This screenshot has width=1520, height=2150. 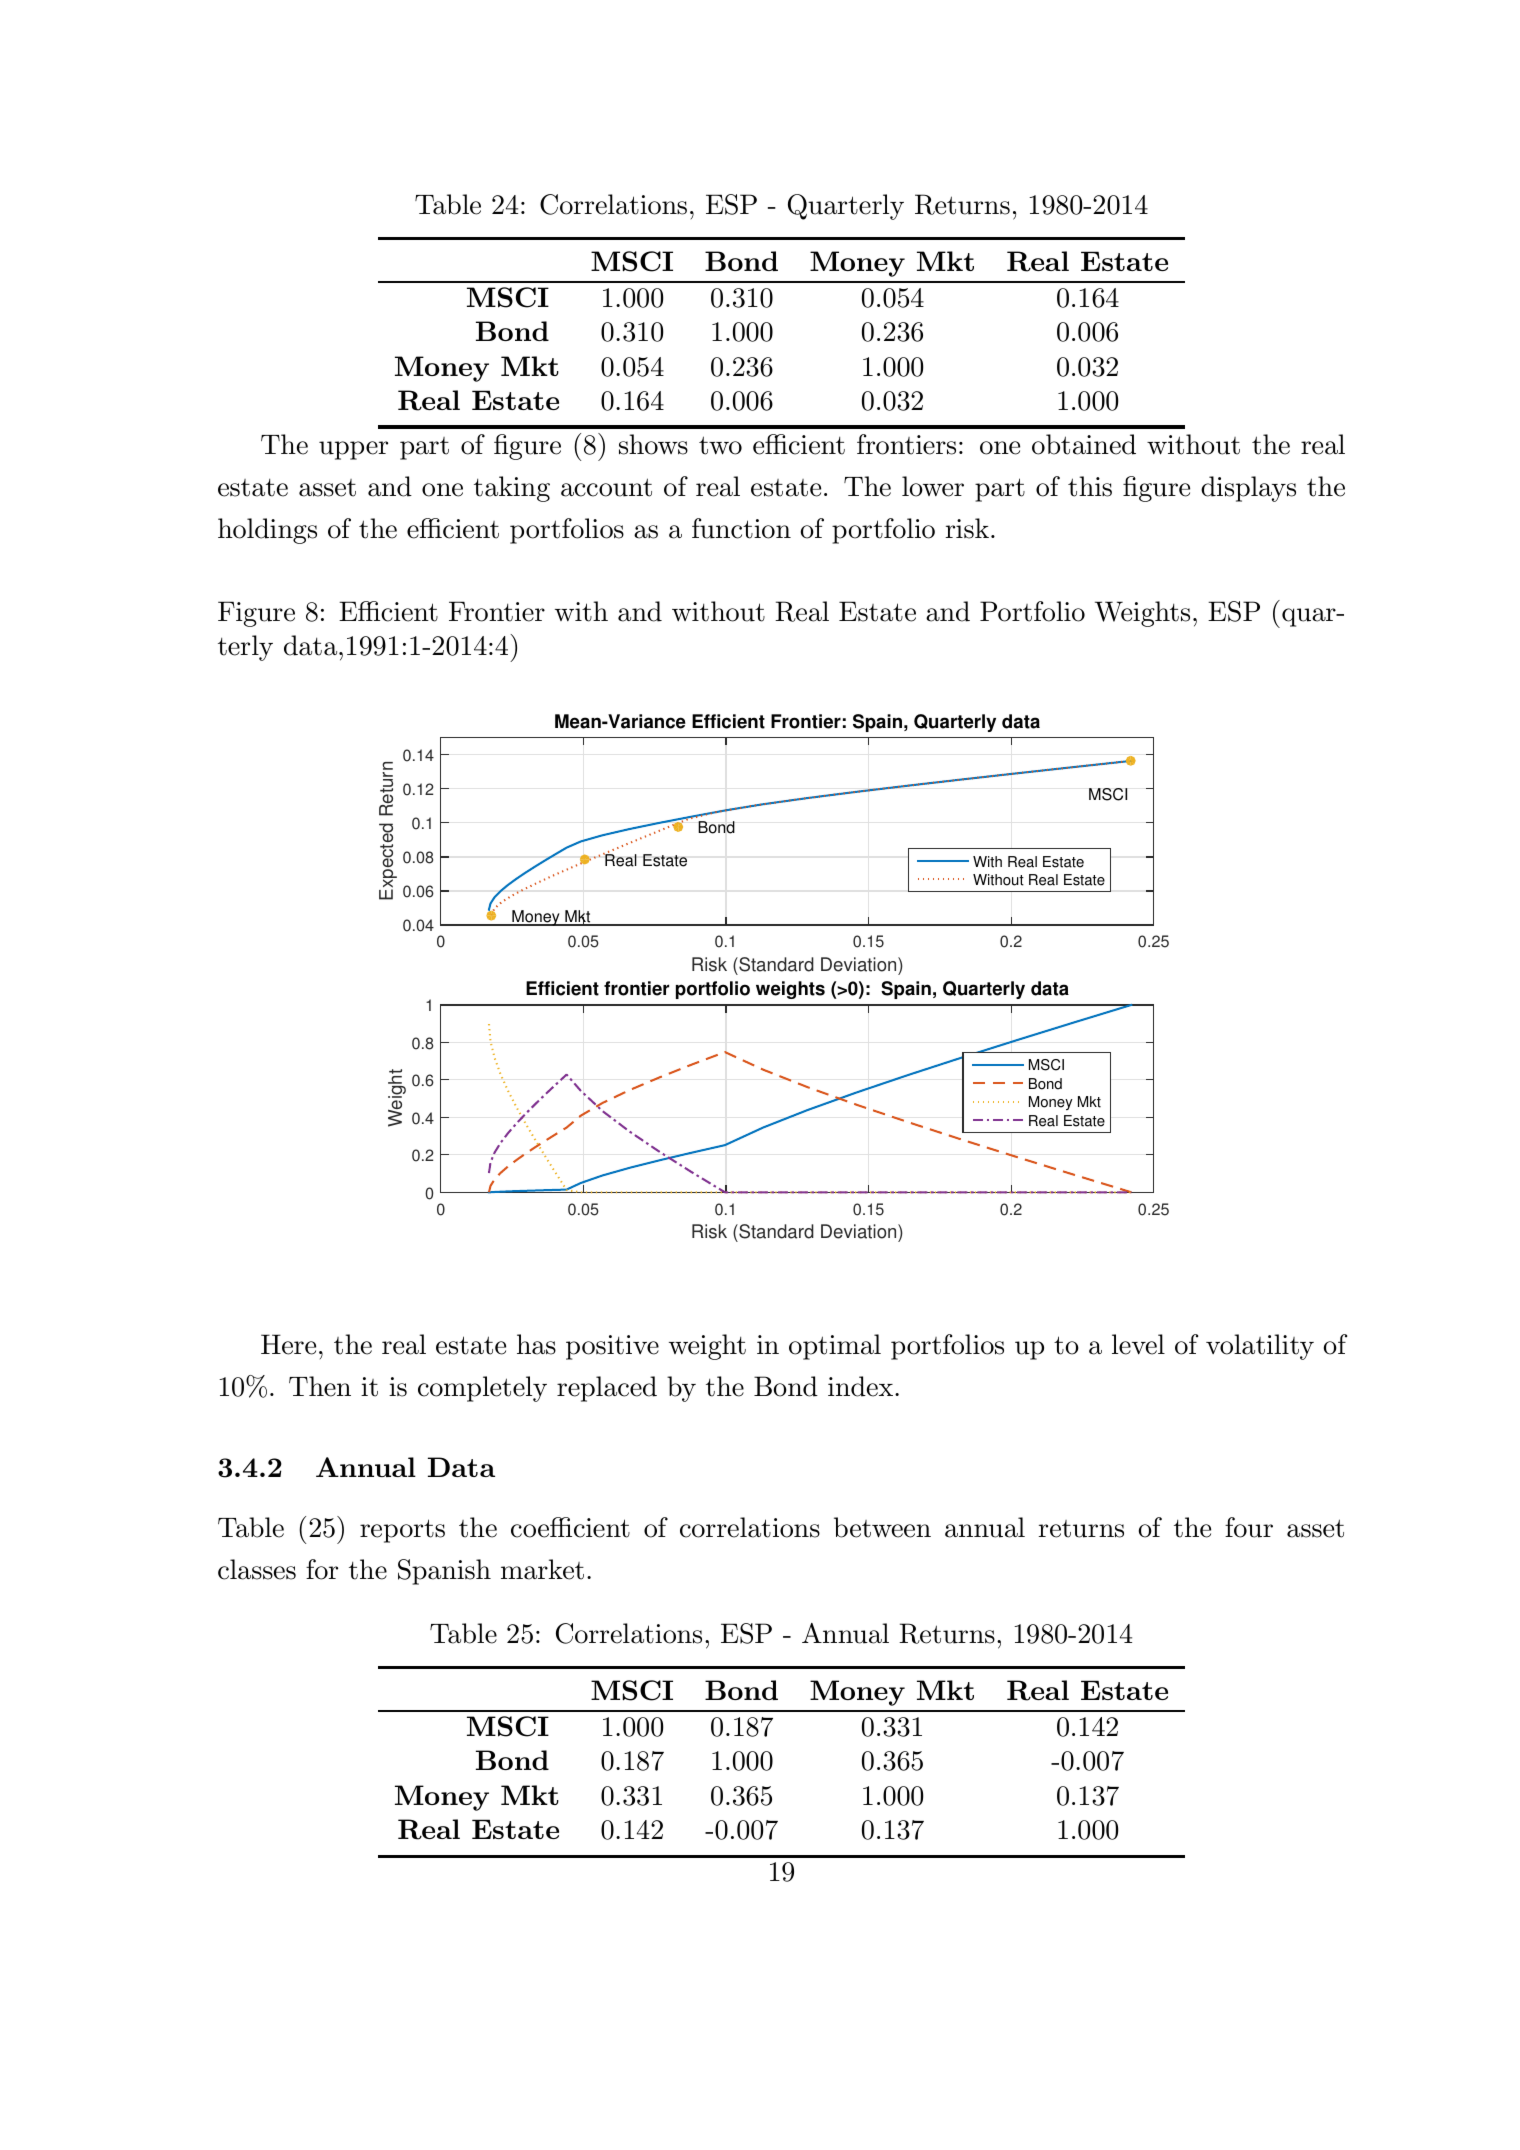 What do you see at coordinates (402, 1531) in the screenshot?
I see `reports` at bounding box center [402, 1531].
